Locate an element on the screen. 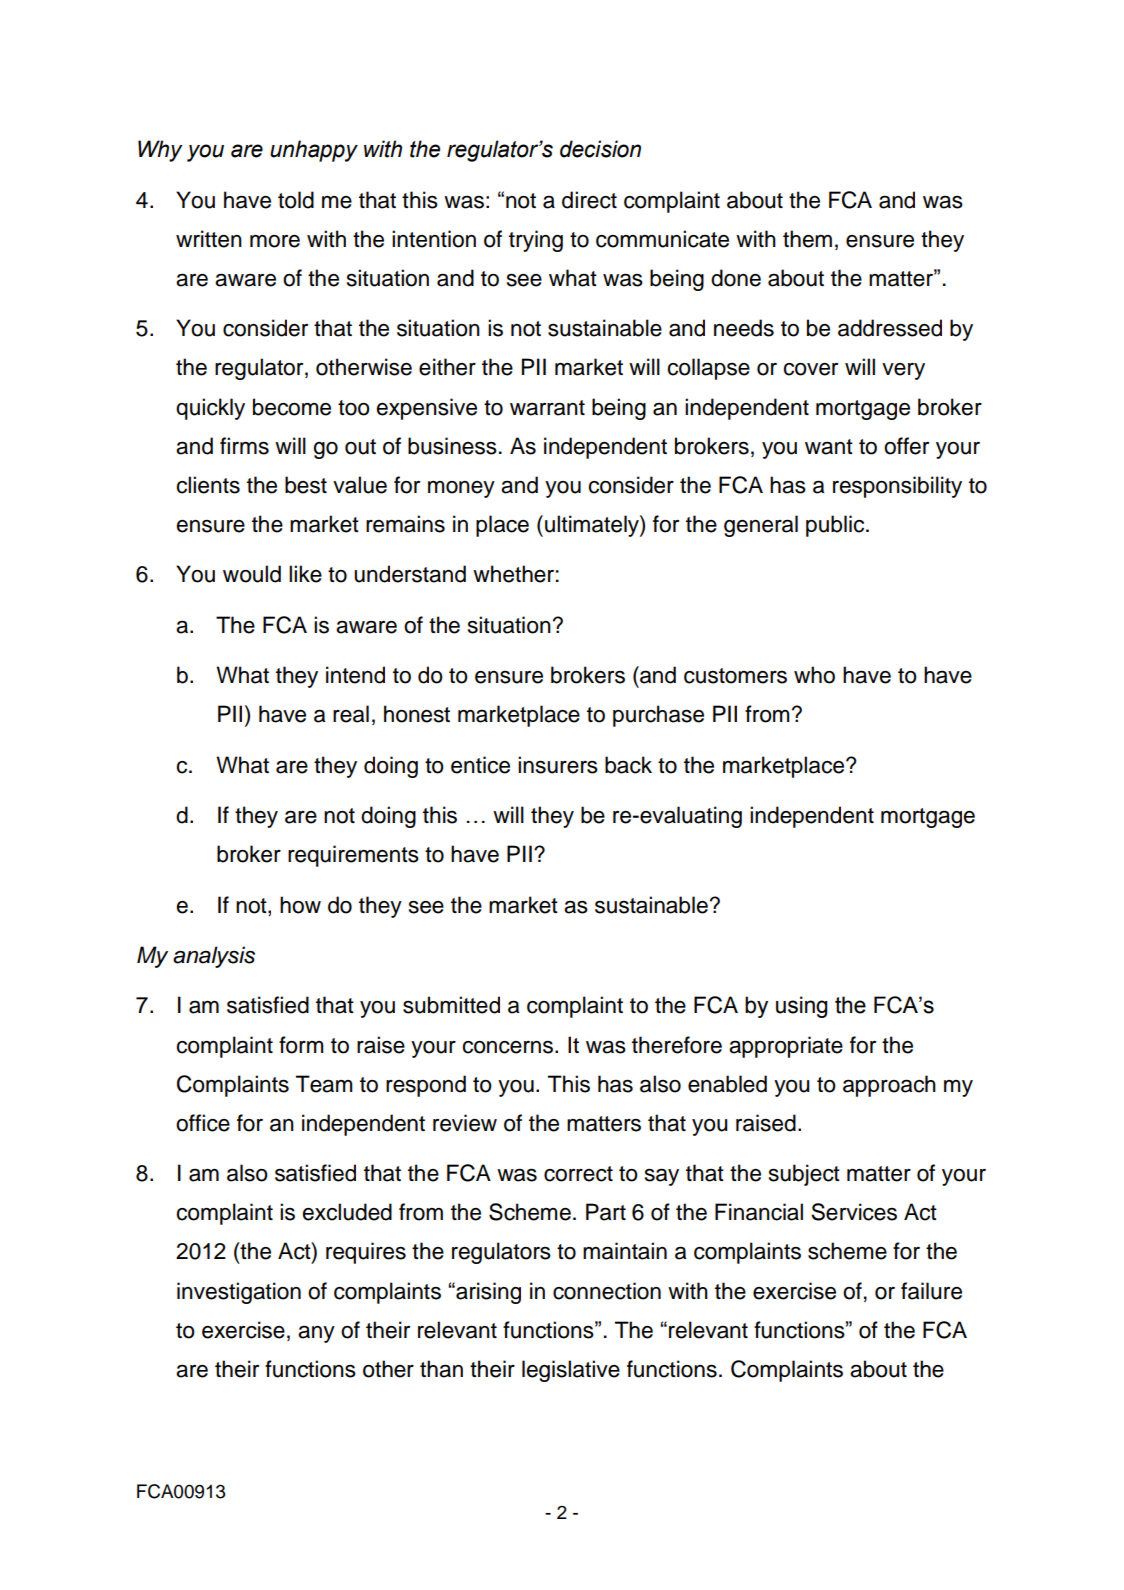 This screenshot has height=1590, width=1124. would is located at coordinates (252, 574).
